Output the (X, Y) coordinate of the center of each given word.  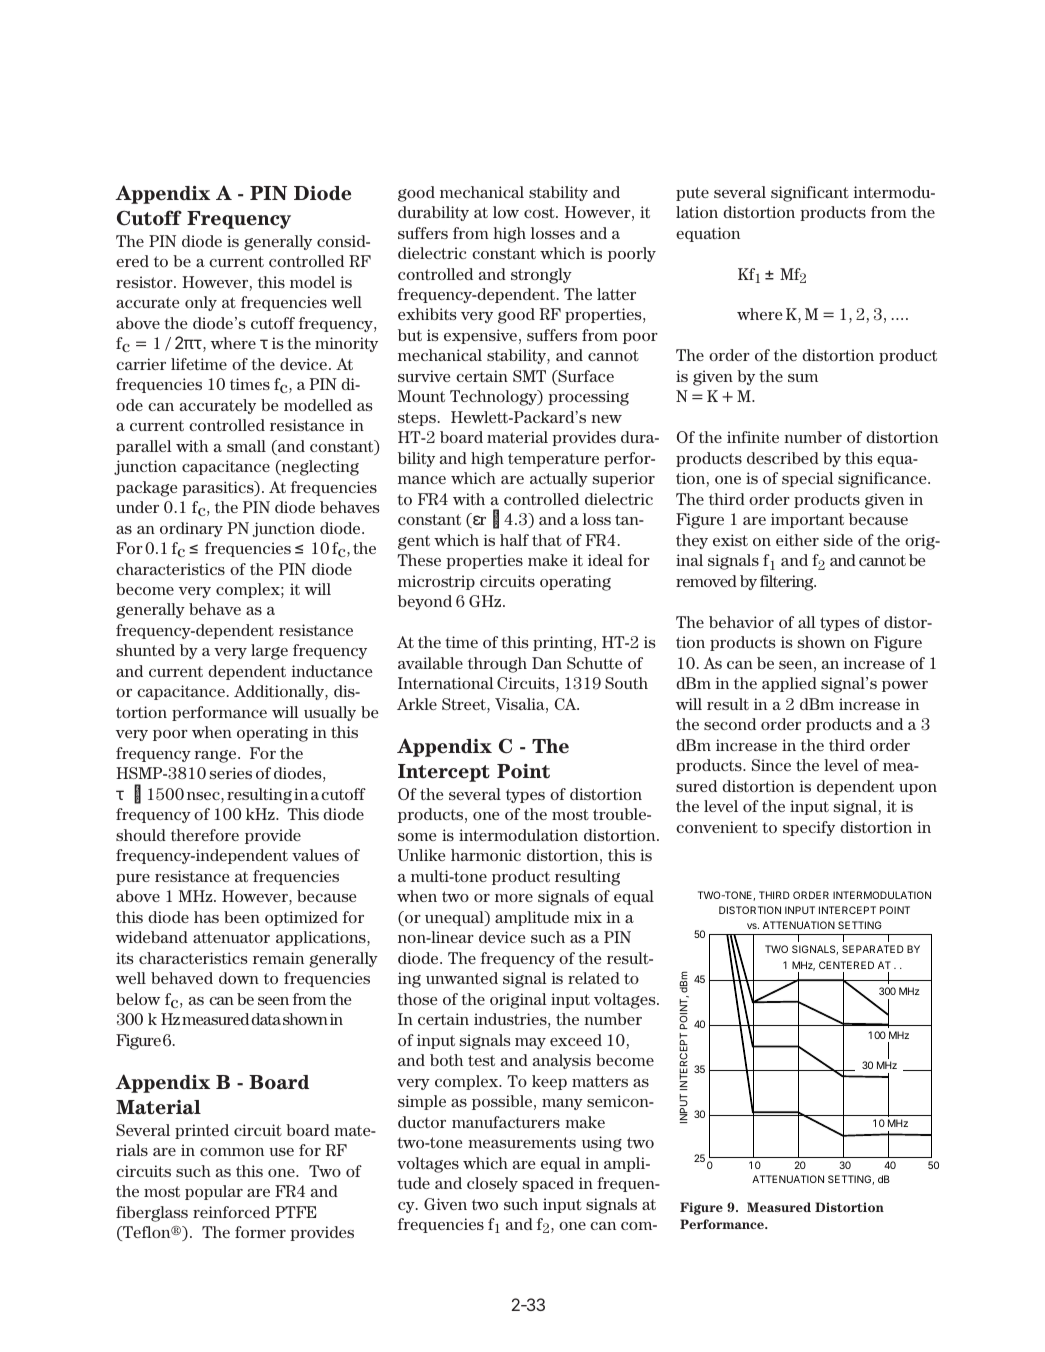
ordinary (191, 529)
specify (809, 828)
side (838, 540)
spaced (548, 1184)
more (514, 898)
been (242, 917)
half (514, 540)
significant (810, 194)
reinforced (231, 1212)
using (602, 1144)
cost (540, 212)
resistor (145, 282)
